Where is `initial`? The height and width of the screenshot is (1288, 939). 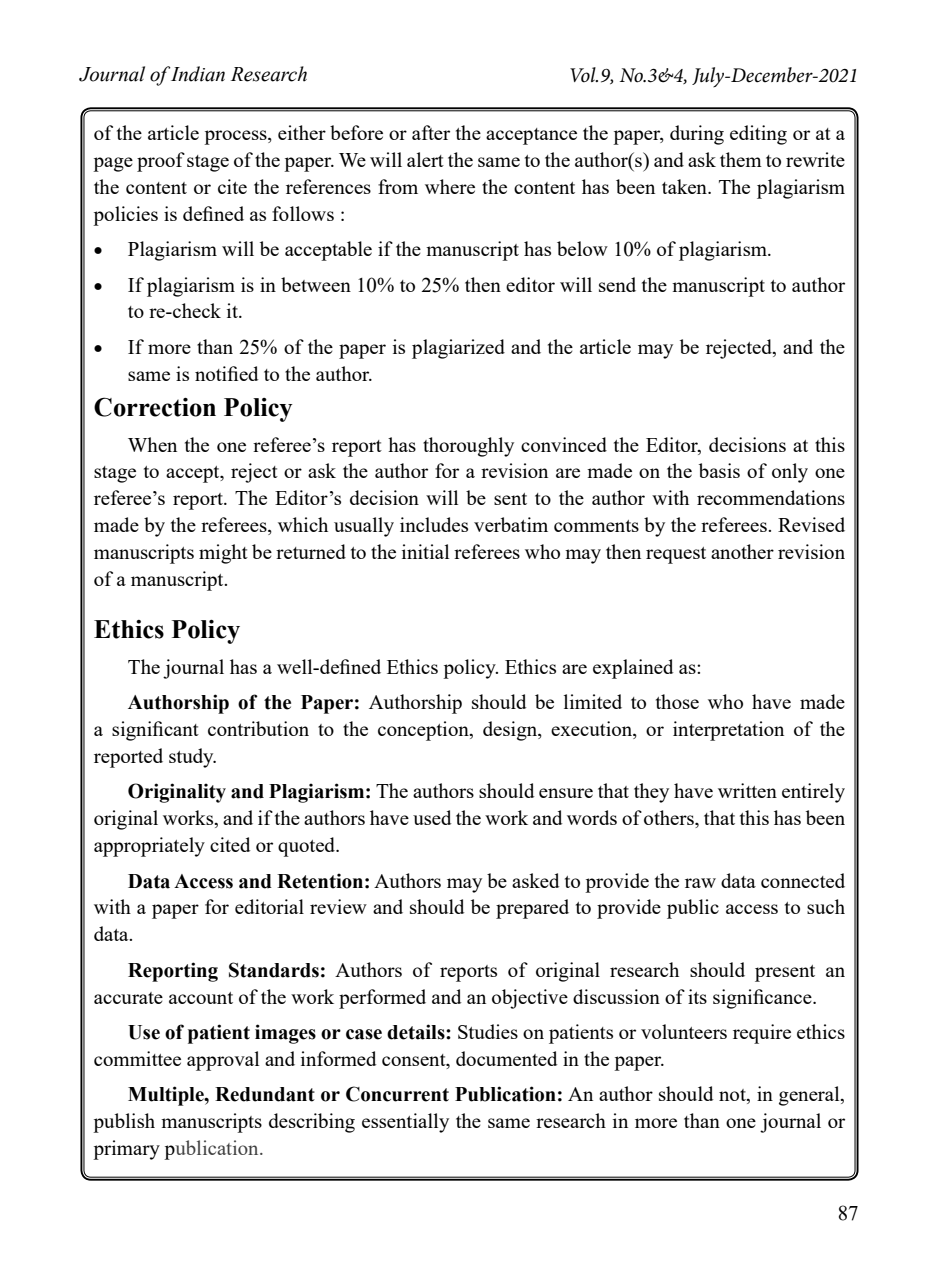 initial is located at coordinates (425, 551).
